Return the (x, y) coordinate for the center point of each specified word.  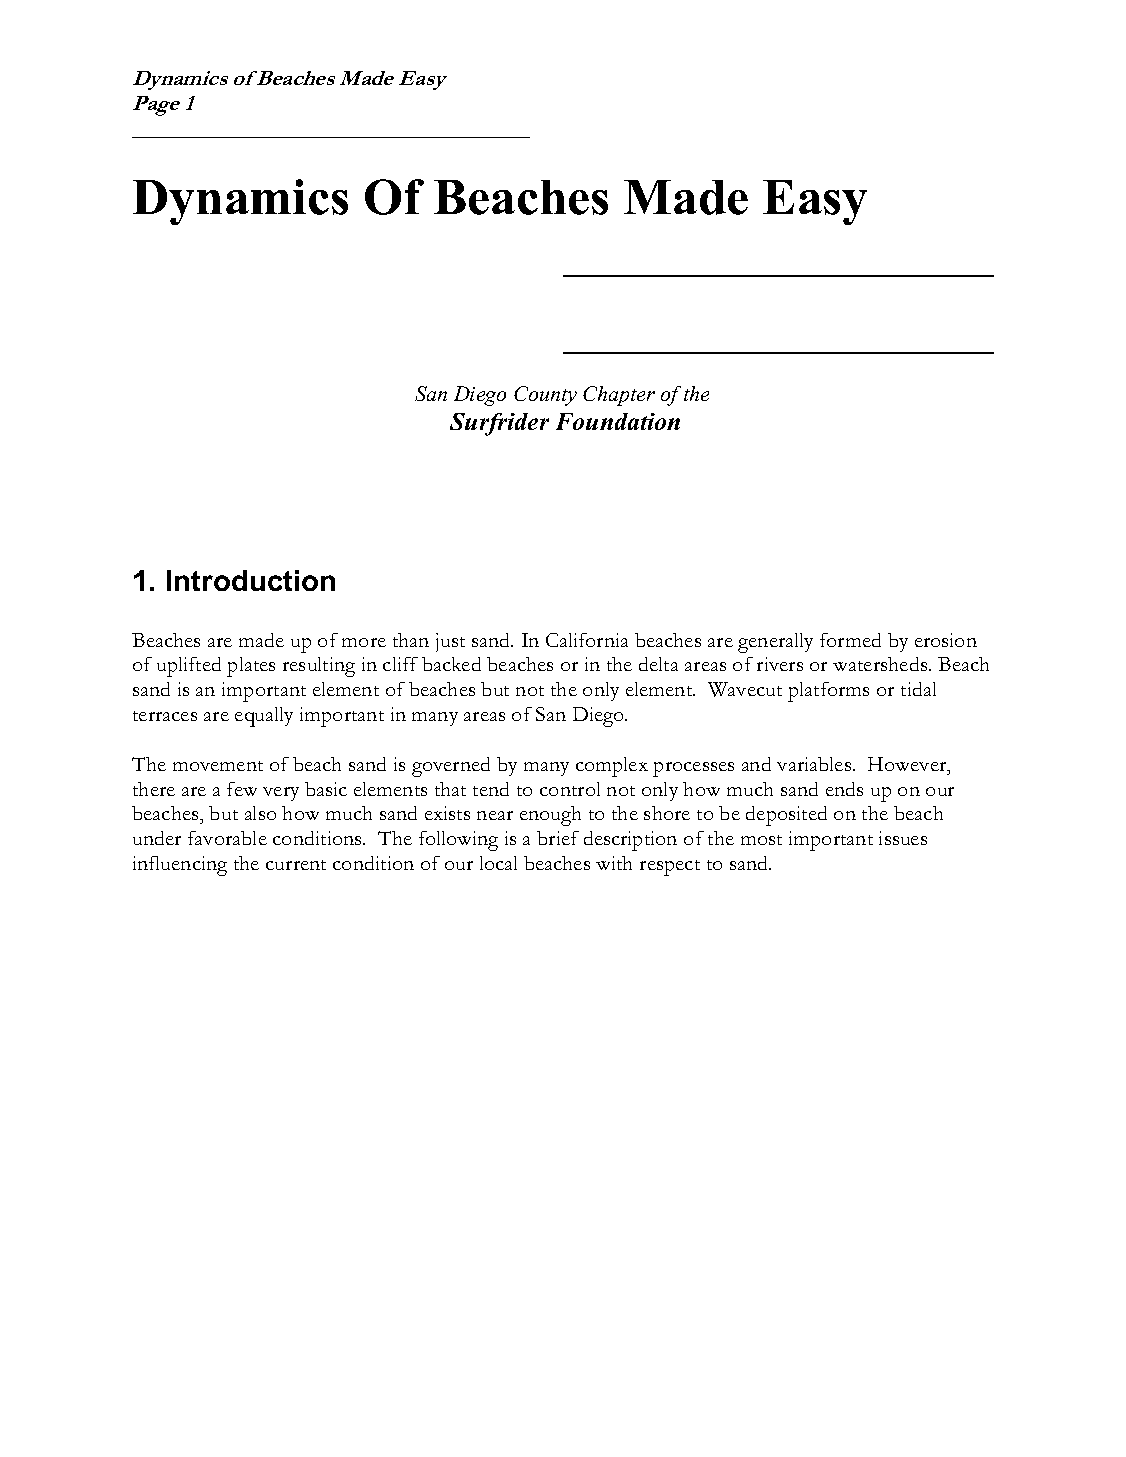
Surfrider (499, 424)
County (545, 396)
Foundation (618, 421)
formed (850, 640)
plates (251, 667)
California (587, 640)
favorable (227, 838)
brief (558, 838)
